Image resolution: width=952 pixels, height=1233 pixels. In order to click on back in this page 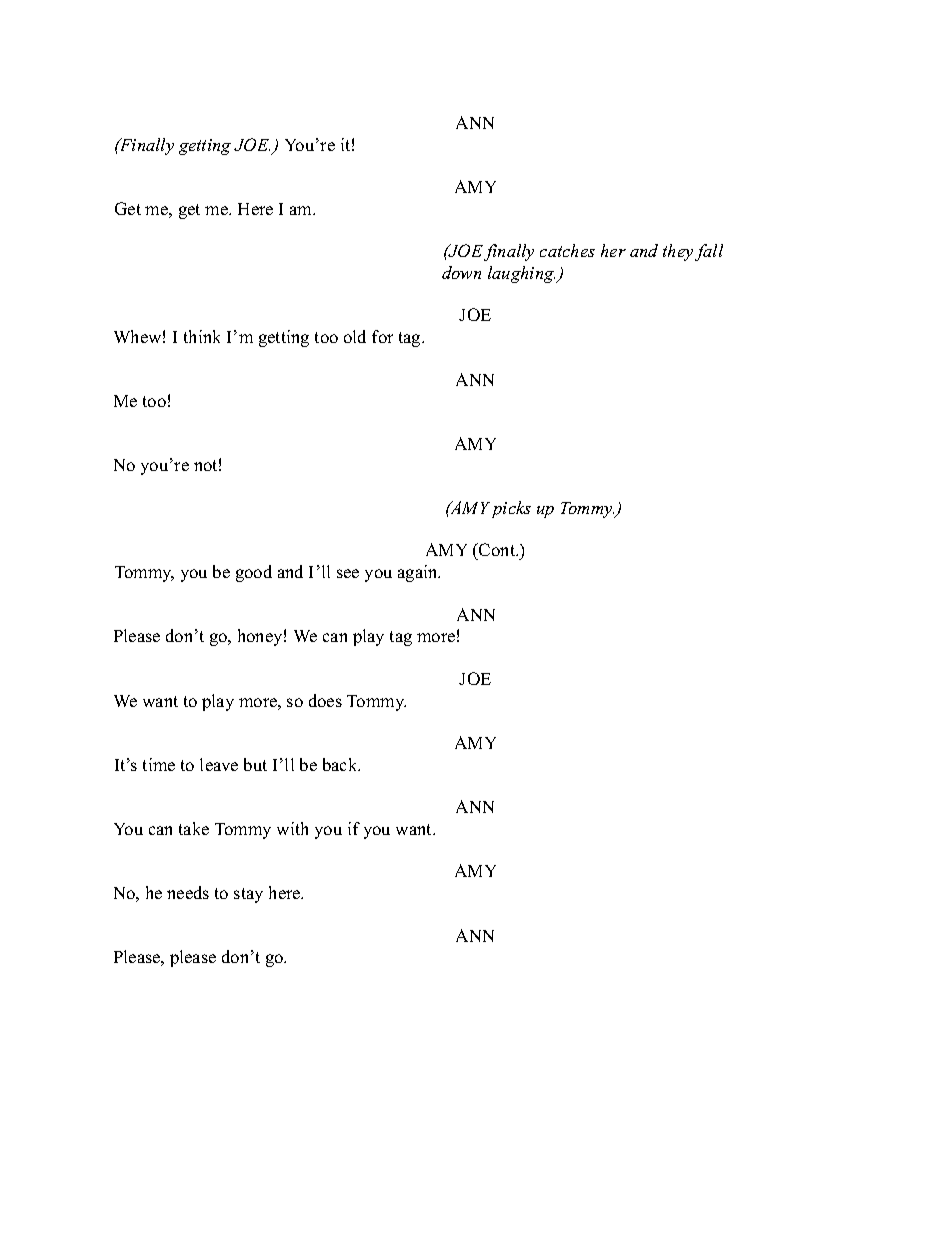, I will do `click(341, 764)`.
